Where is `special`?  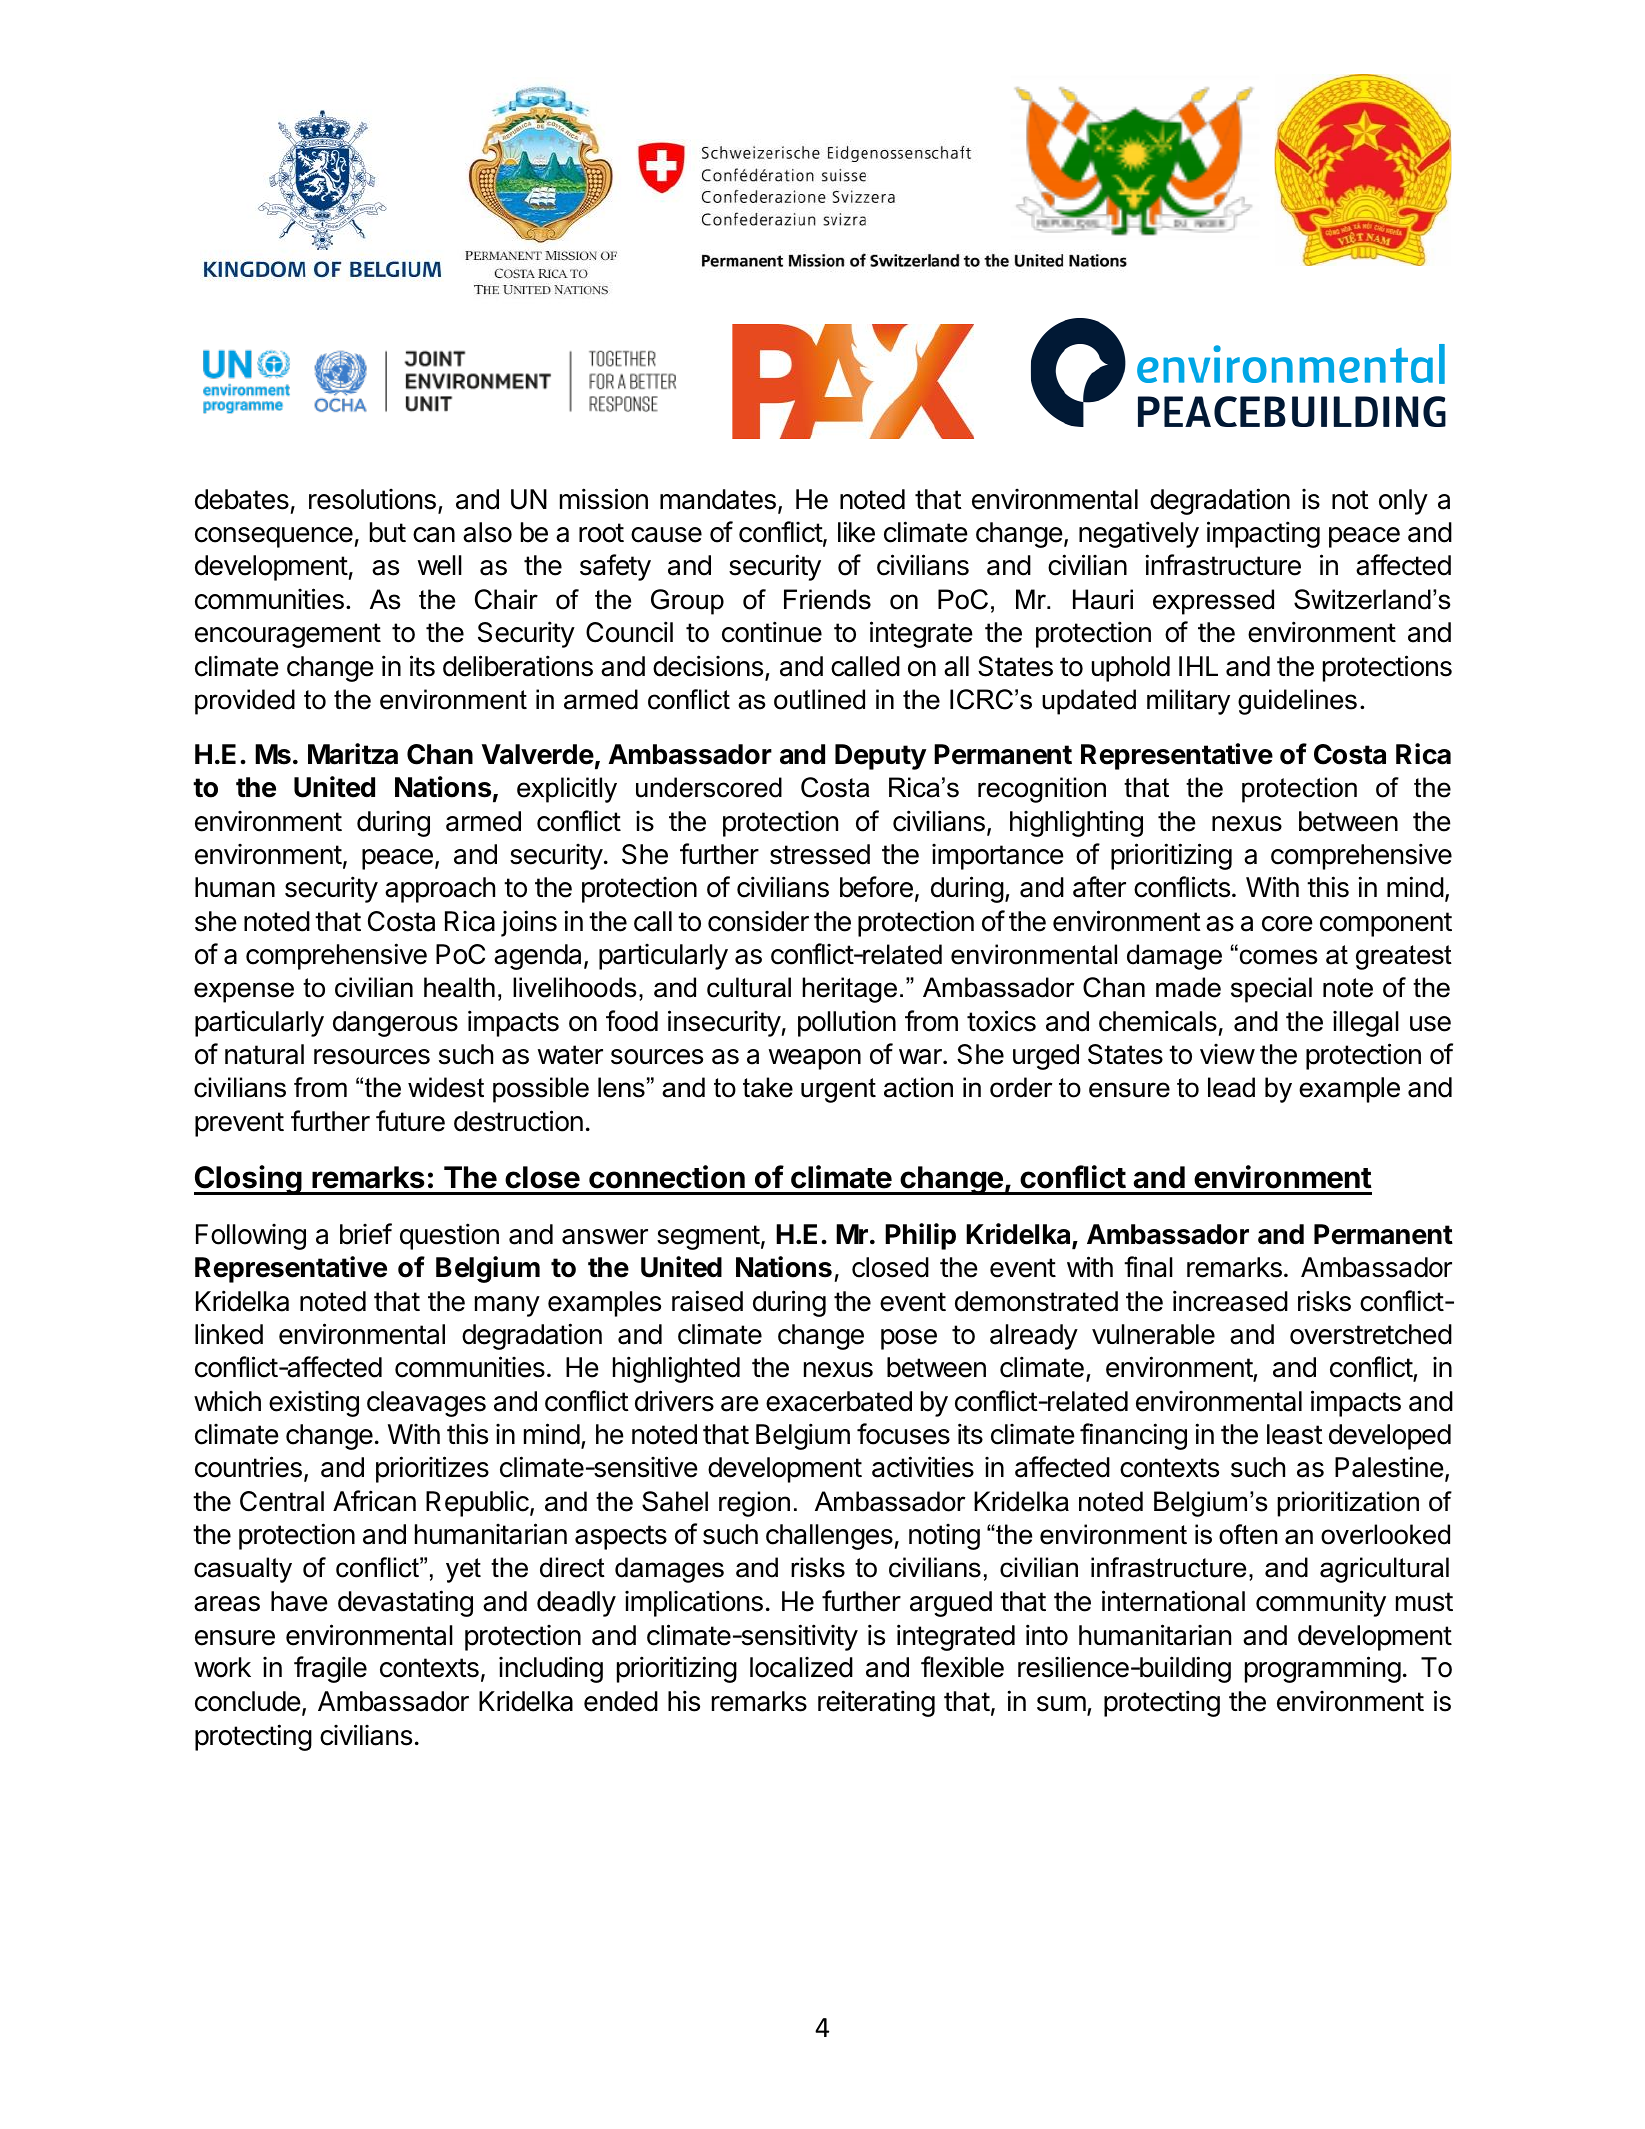 special is located at coordinates (1271, 990).
